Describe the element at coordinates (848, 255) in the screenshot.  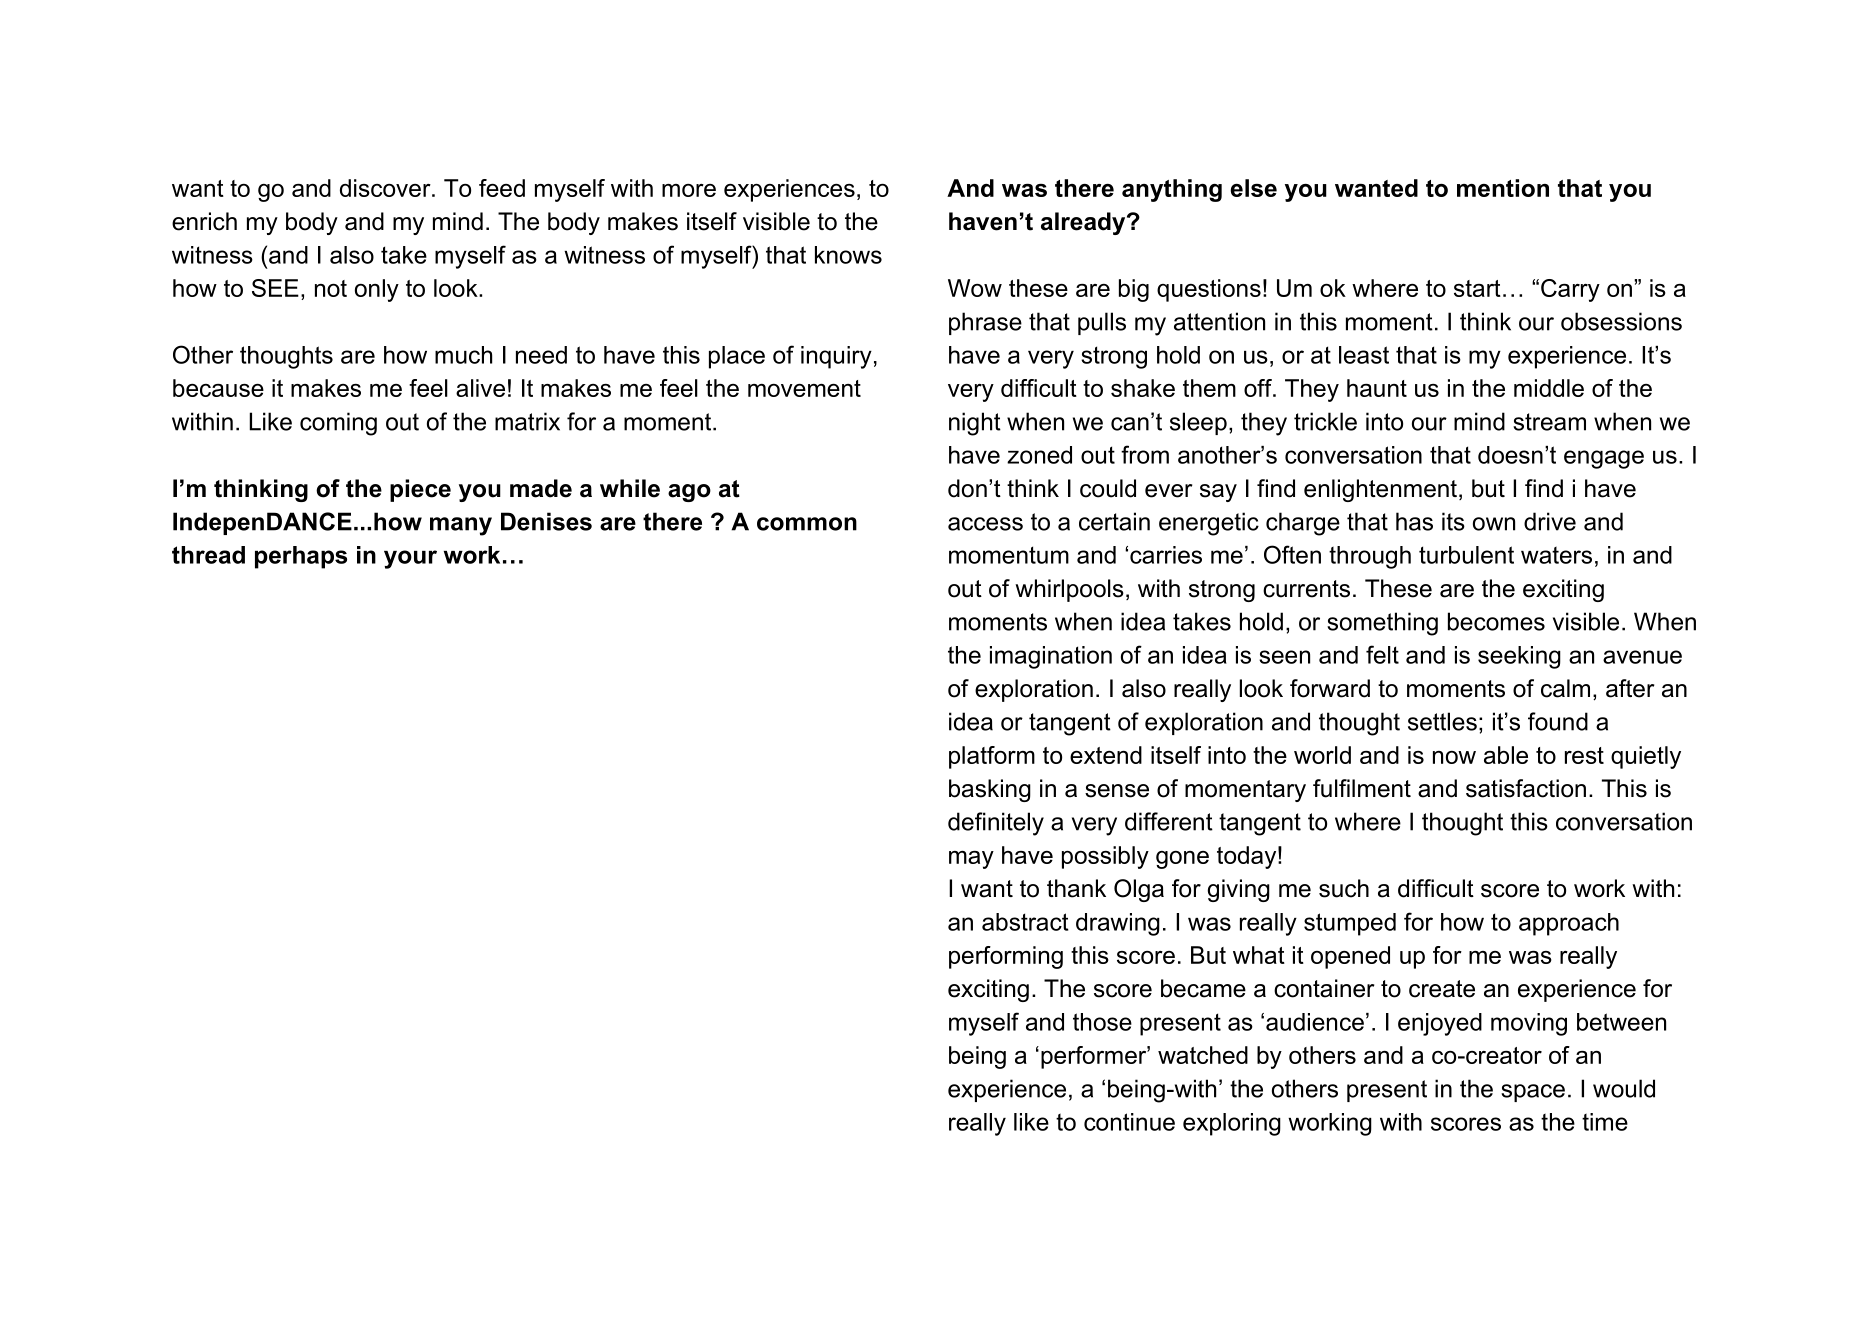
I see `knows` at that location.
